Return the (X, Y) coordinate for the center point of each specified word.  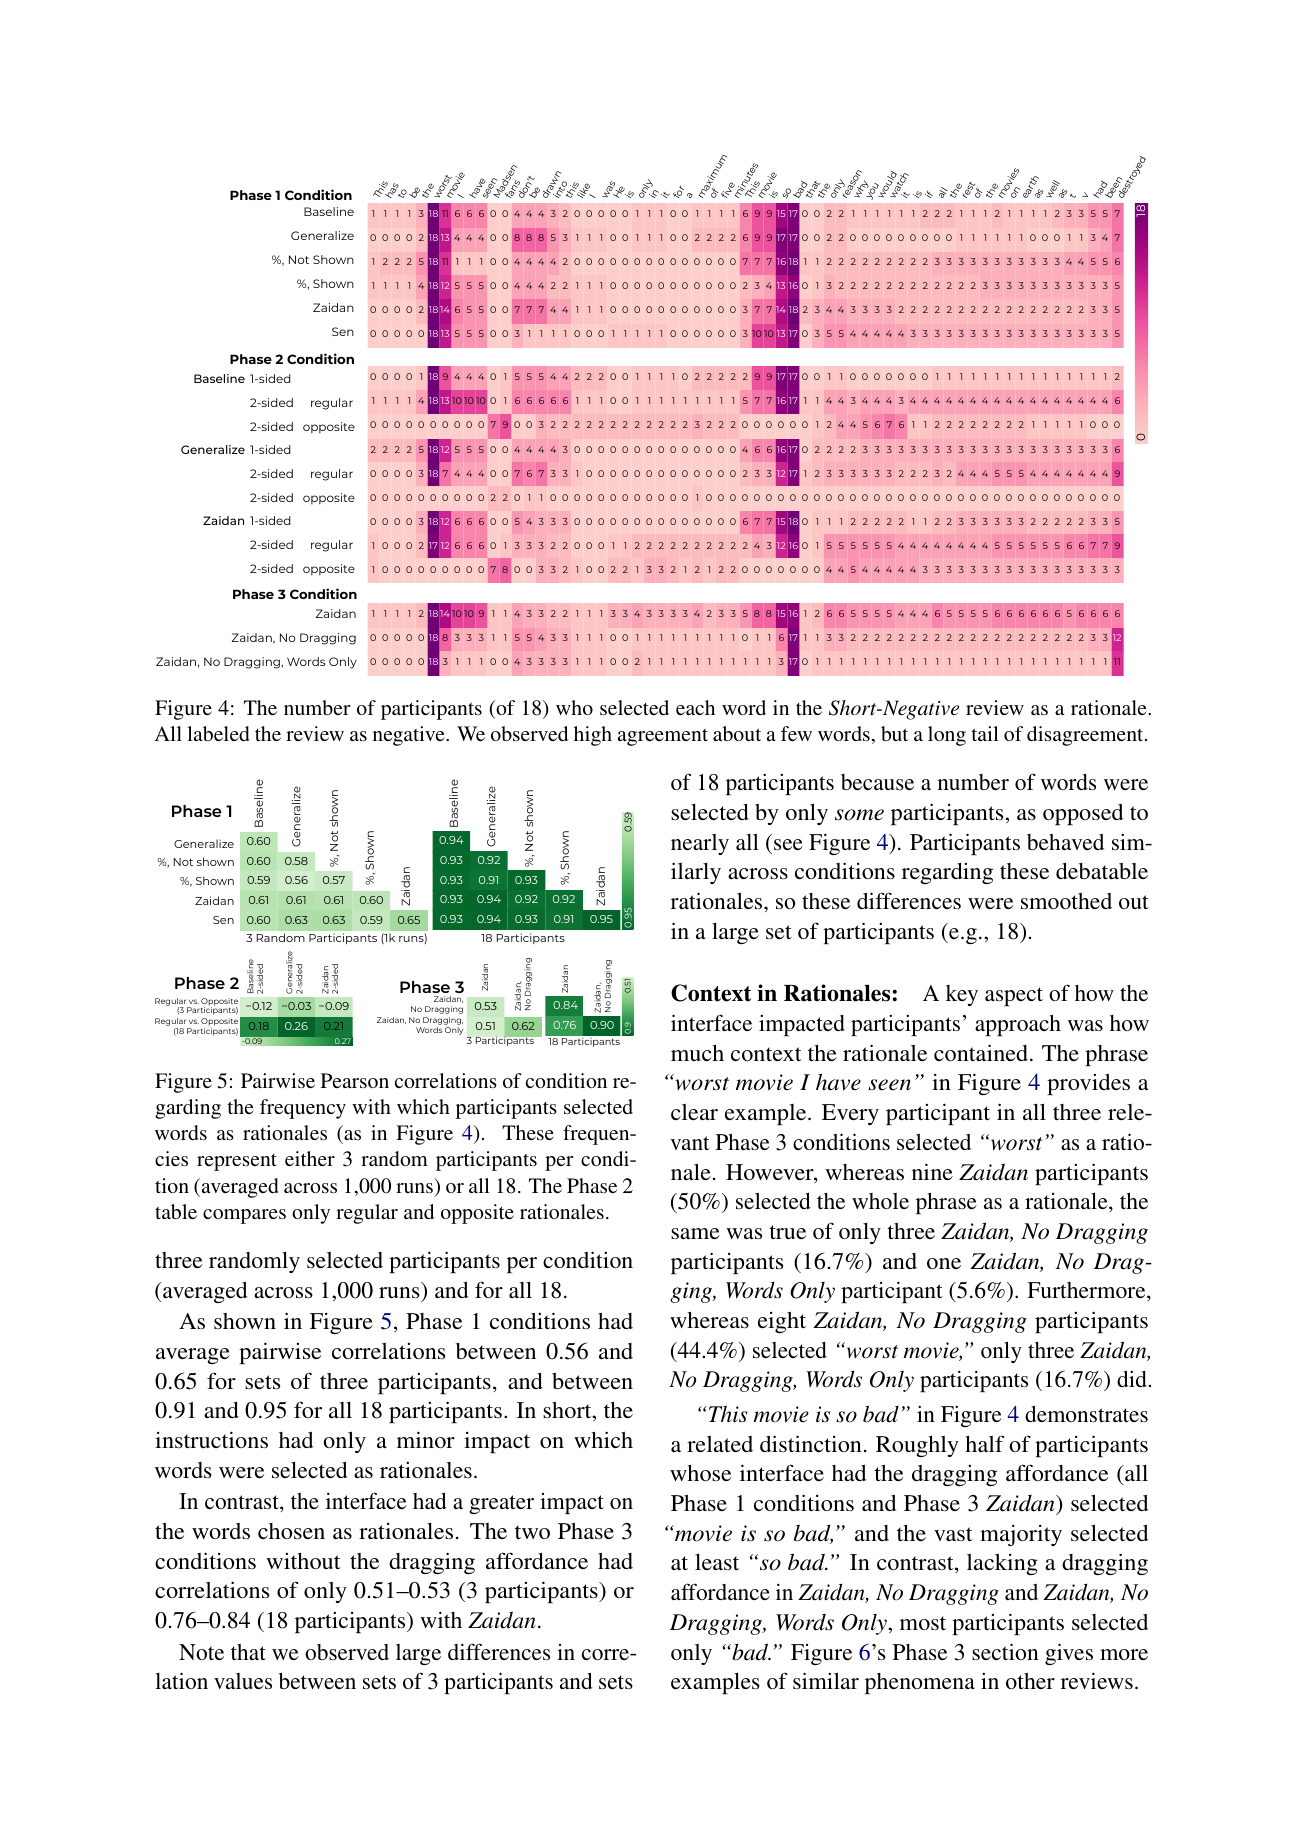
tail (985, 733)
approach (1018, 1025)
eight (782, 1322)
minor (426, 1439)
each (695, 707)
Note (201, 1652)
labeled (218, 733)
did (1132, 1379)
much (697, 1053)
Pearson (355, 1080)
